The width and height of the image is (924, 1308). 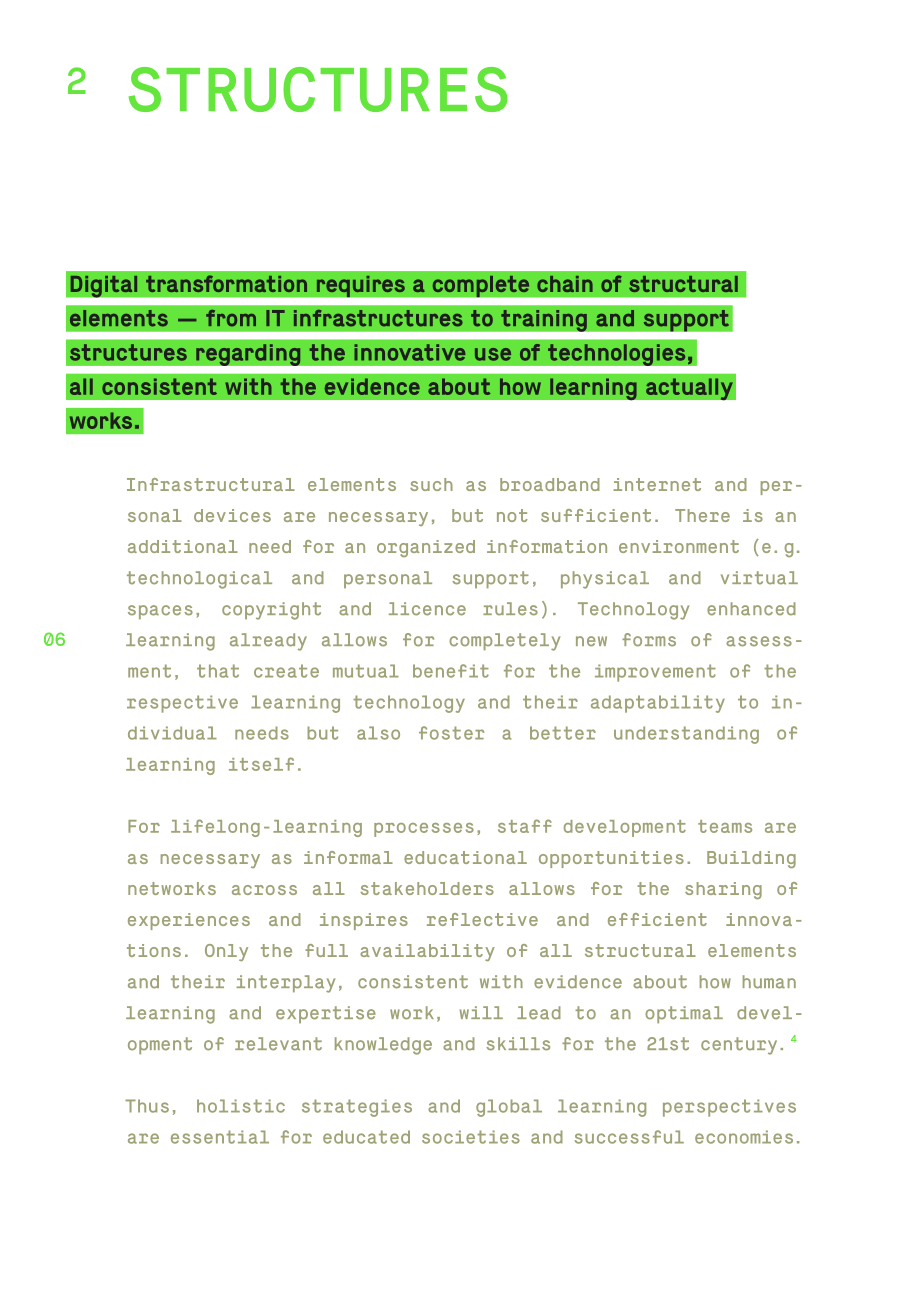 I want to click on create, so click(x=286, y=671).
